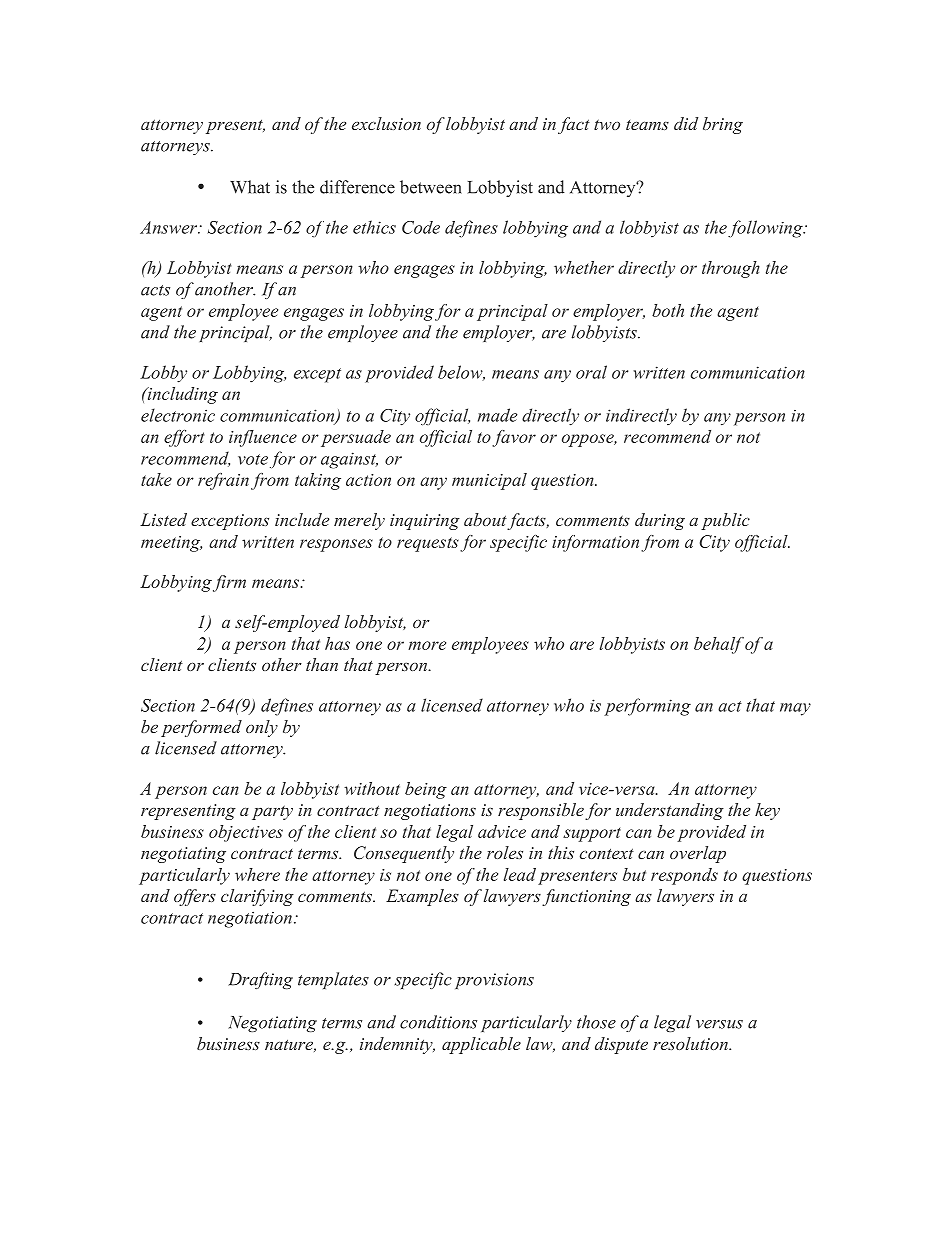 The height and width of the page is (1233, 952). I want to click on behalf, so click(719, 645).
